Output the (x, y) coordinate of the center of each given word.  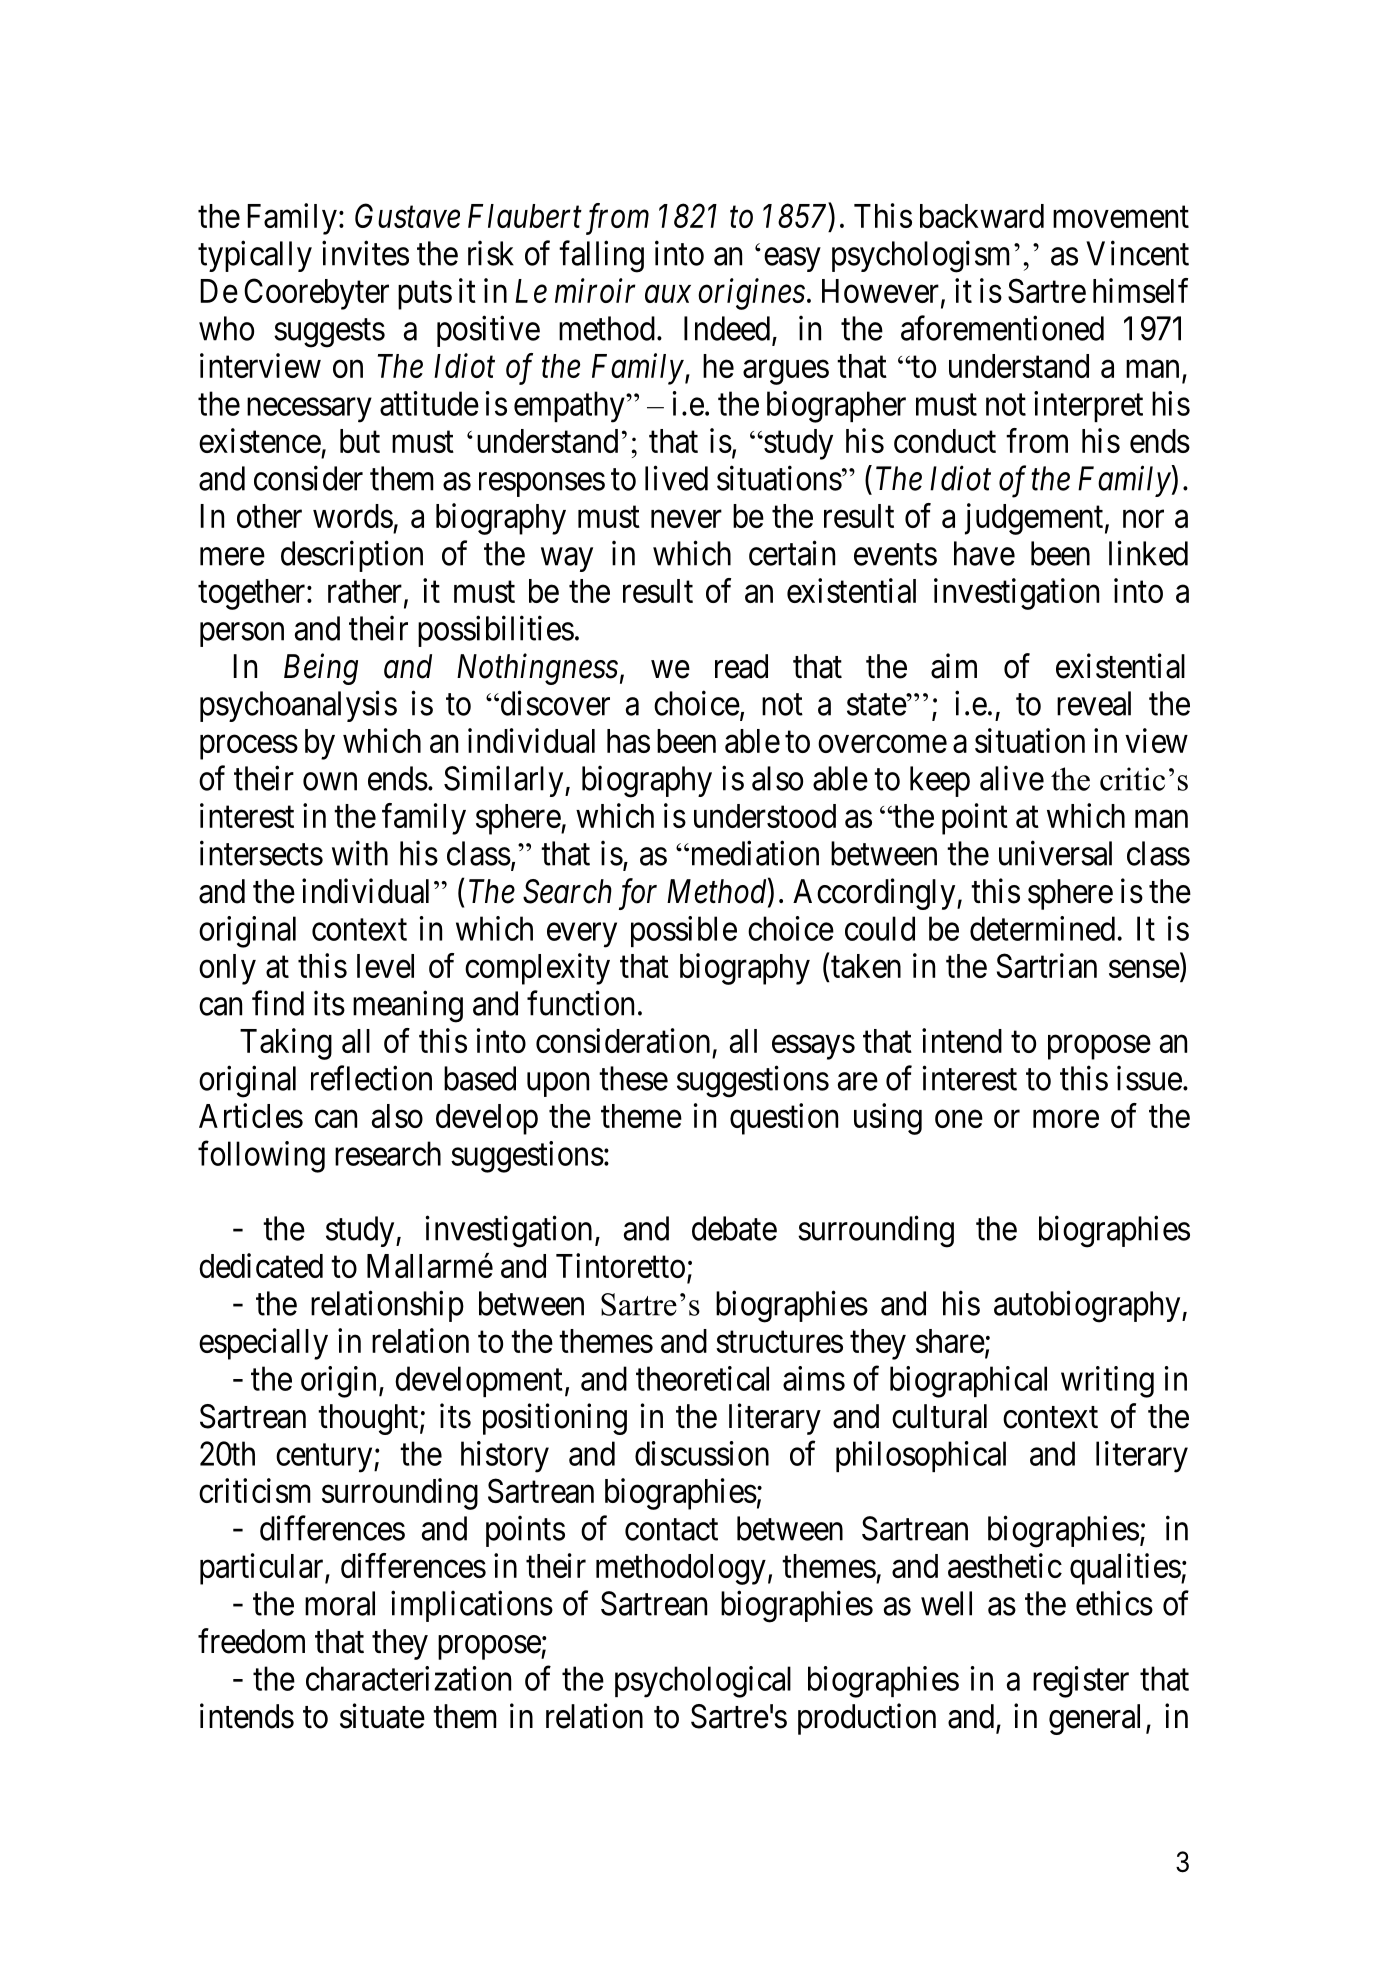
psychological (703, 1682)
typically (255, 256)
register (1081, 1682)
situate (382, 1716)
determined (1042, 928)
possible (684, 931)
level (385, 966)
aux (668, 294)
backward (982, 216)
